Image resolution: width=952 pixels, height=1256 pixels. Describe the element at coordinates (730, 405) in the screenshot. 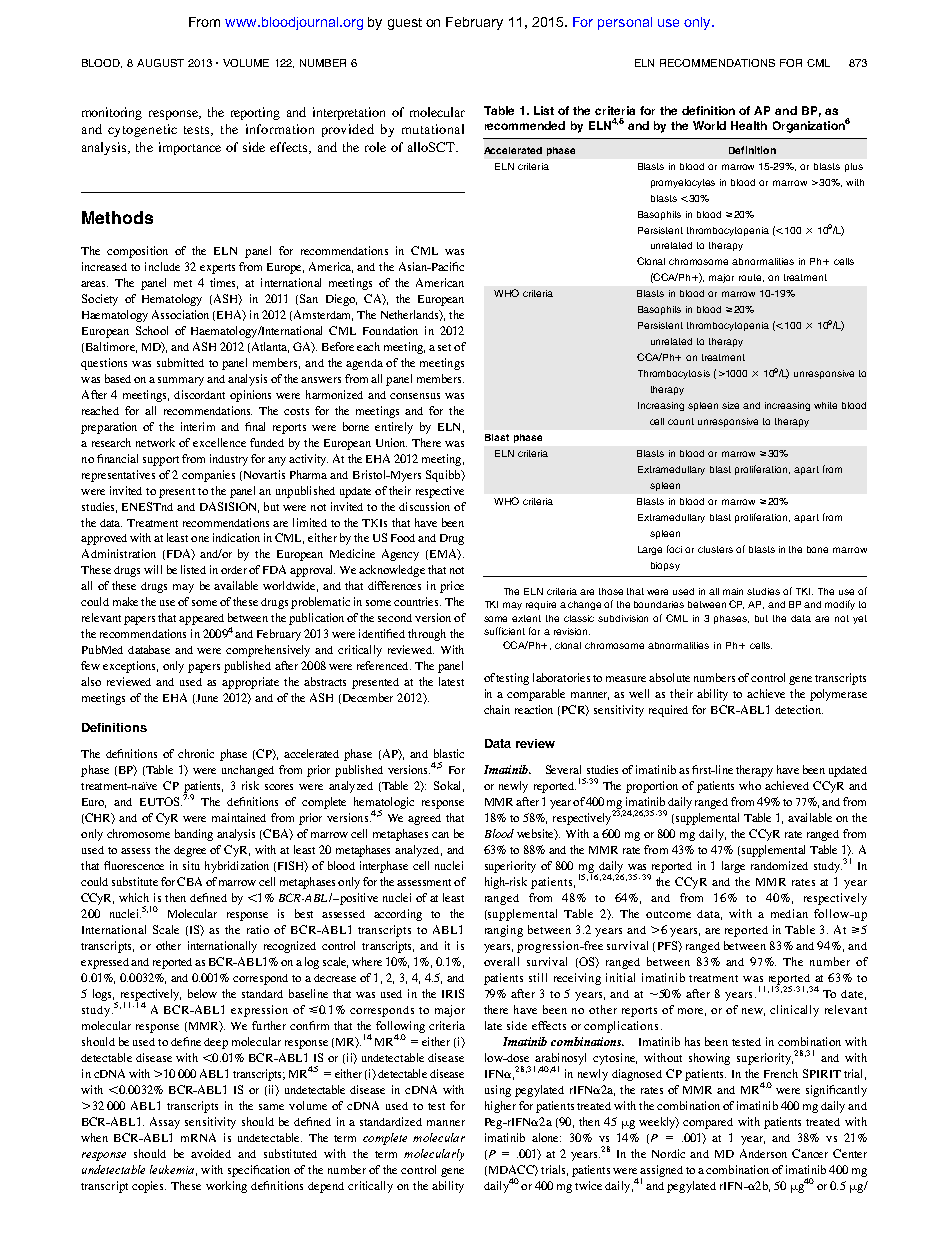

I see `size` at that location.
